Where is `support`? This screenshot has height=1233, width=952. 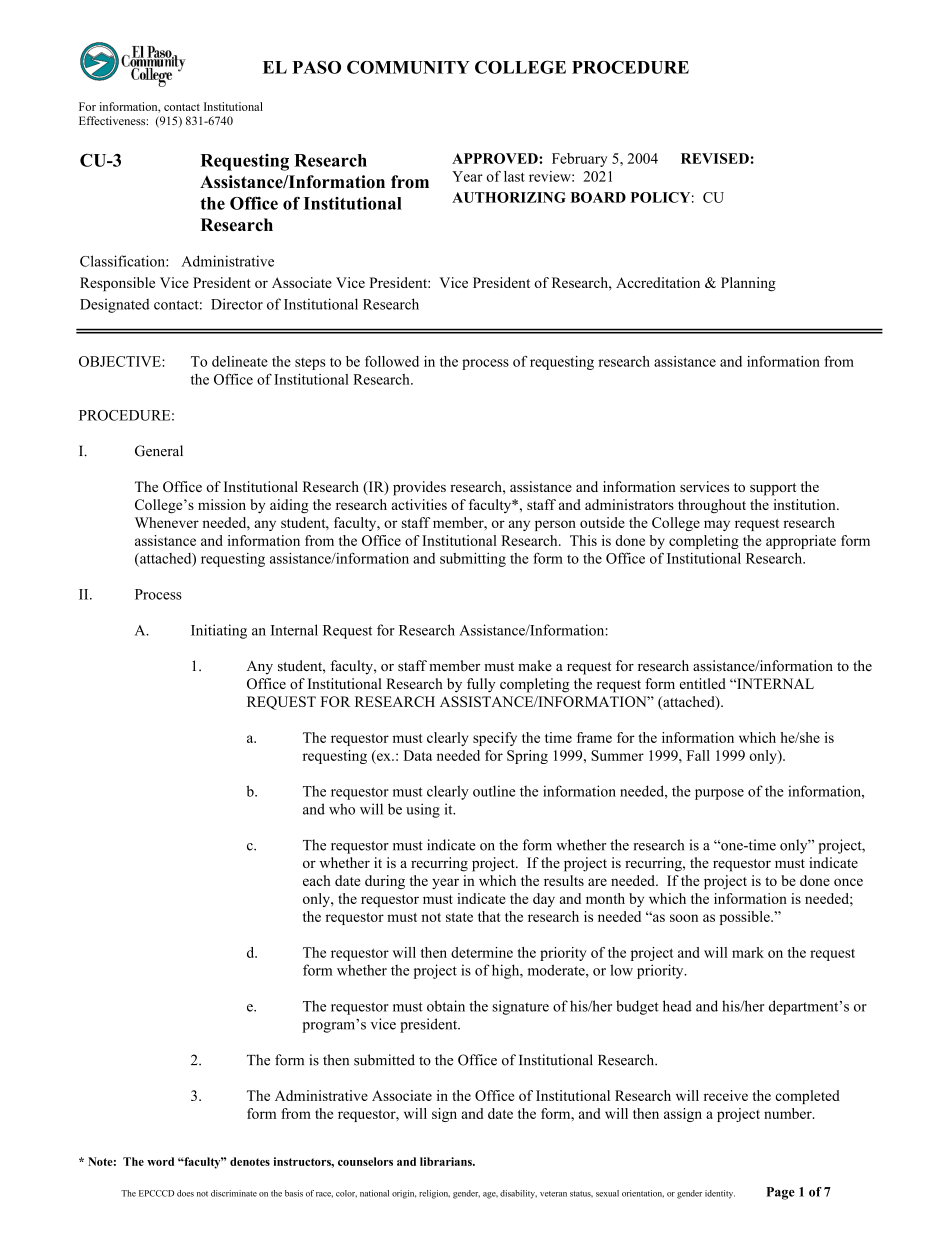
support is located at coordinates (773, 489).
